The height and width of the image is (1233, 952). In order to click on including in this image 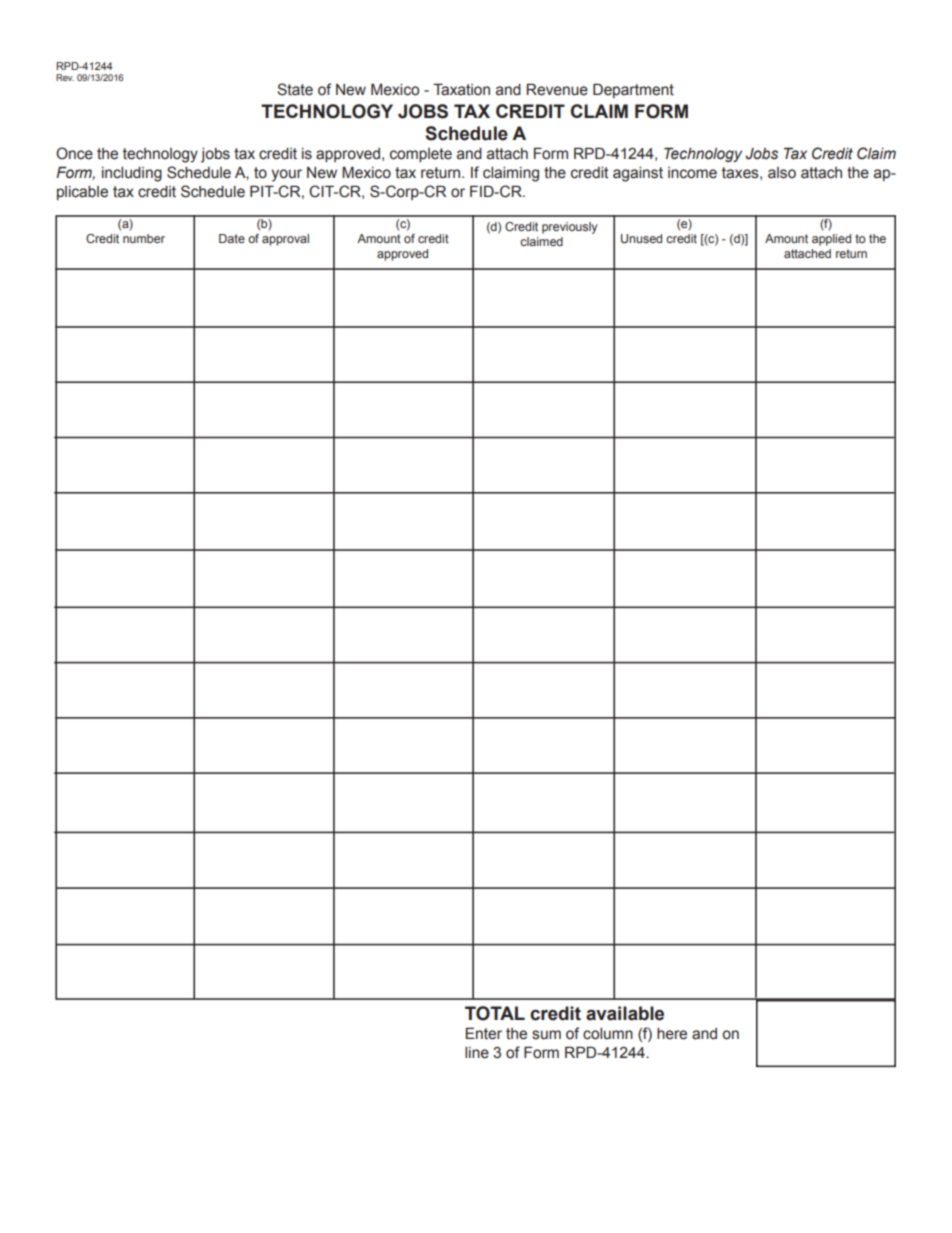, I will do `click(132, 174)`.
